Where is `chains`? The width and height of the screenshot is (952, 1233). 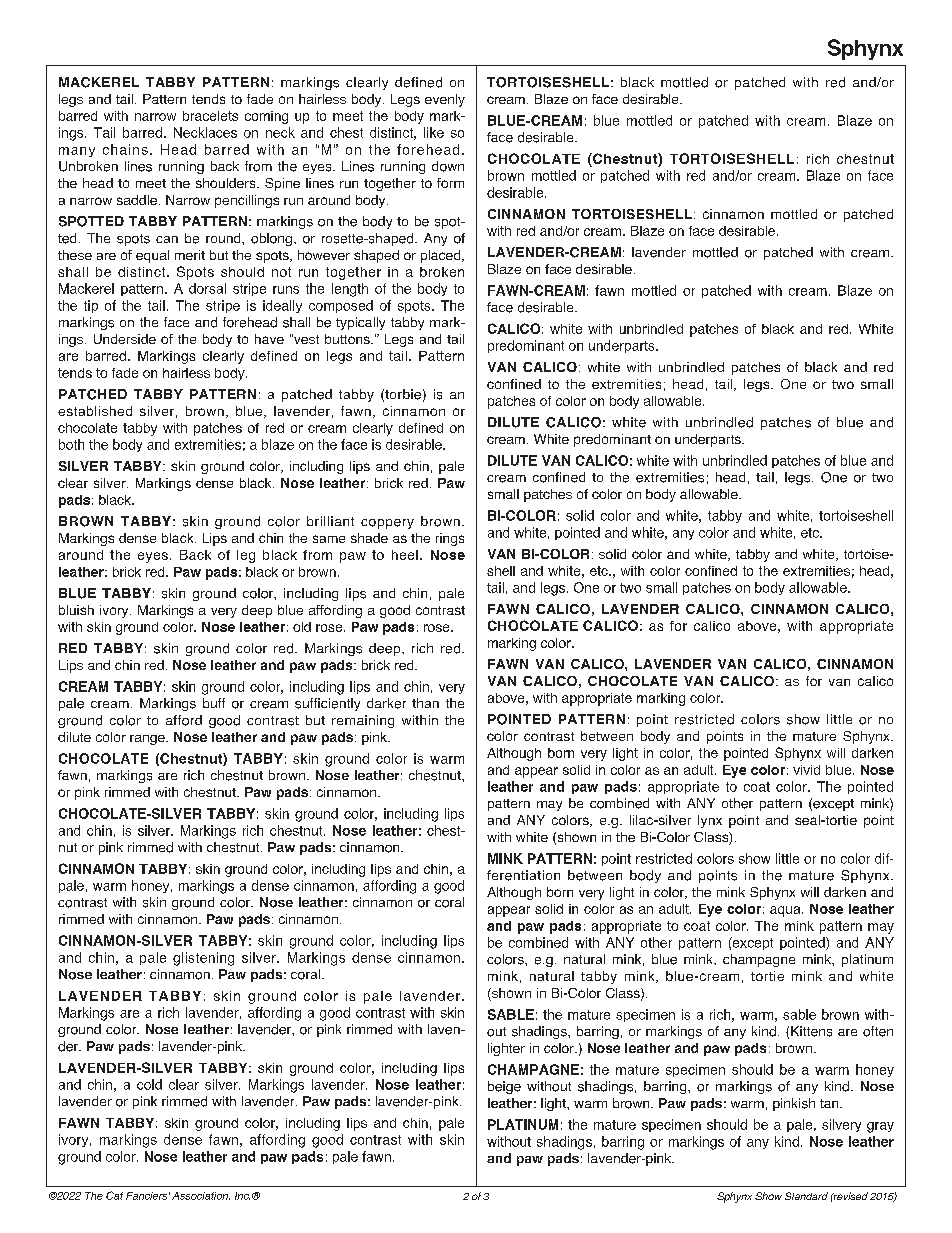 chains is located at coordinates (125, 149).
